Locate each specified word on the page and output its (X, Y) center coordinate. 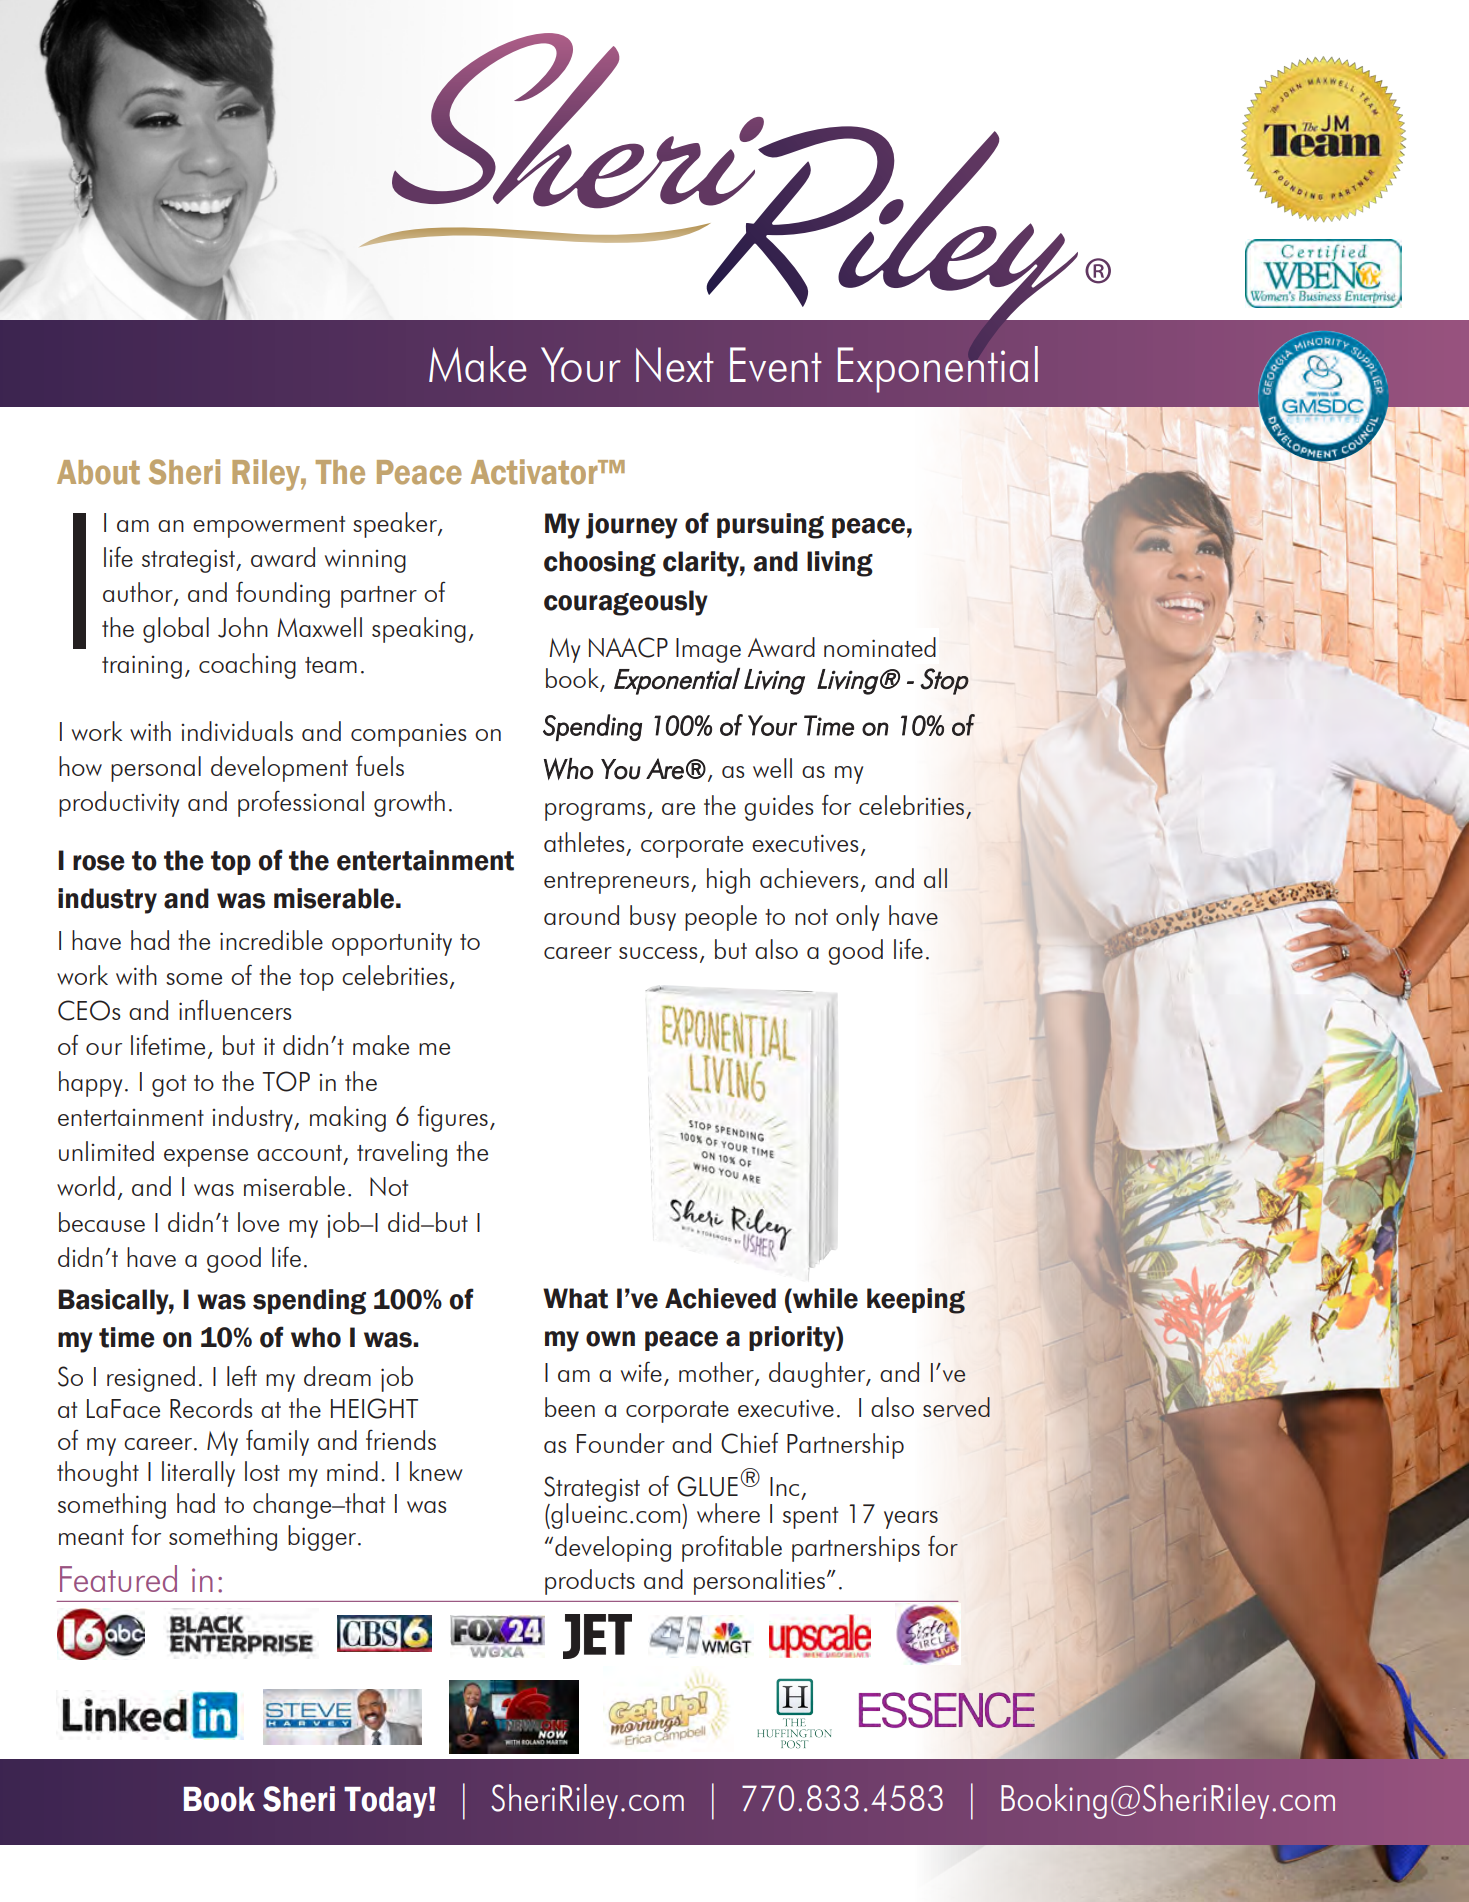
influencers (235, 1009)
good (234, 1260)
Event (776, 364)
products (590, 1582)
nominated (880, 647)
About (98, 472)
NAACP (628, 647)
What (575, 1298)
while (824, 1298)
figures (452, 1119)
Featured (118, 1578)
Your (581, 364)
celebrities (395, 975)
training (142, 667)
